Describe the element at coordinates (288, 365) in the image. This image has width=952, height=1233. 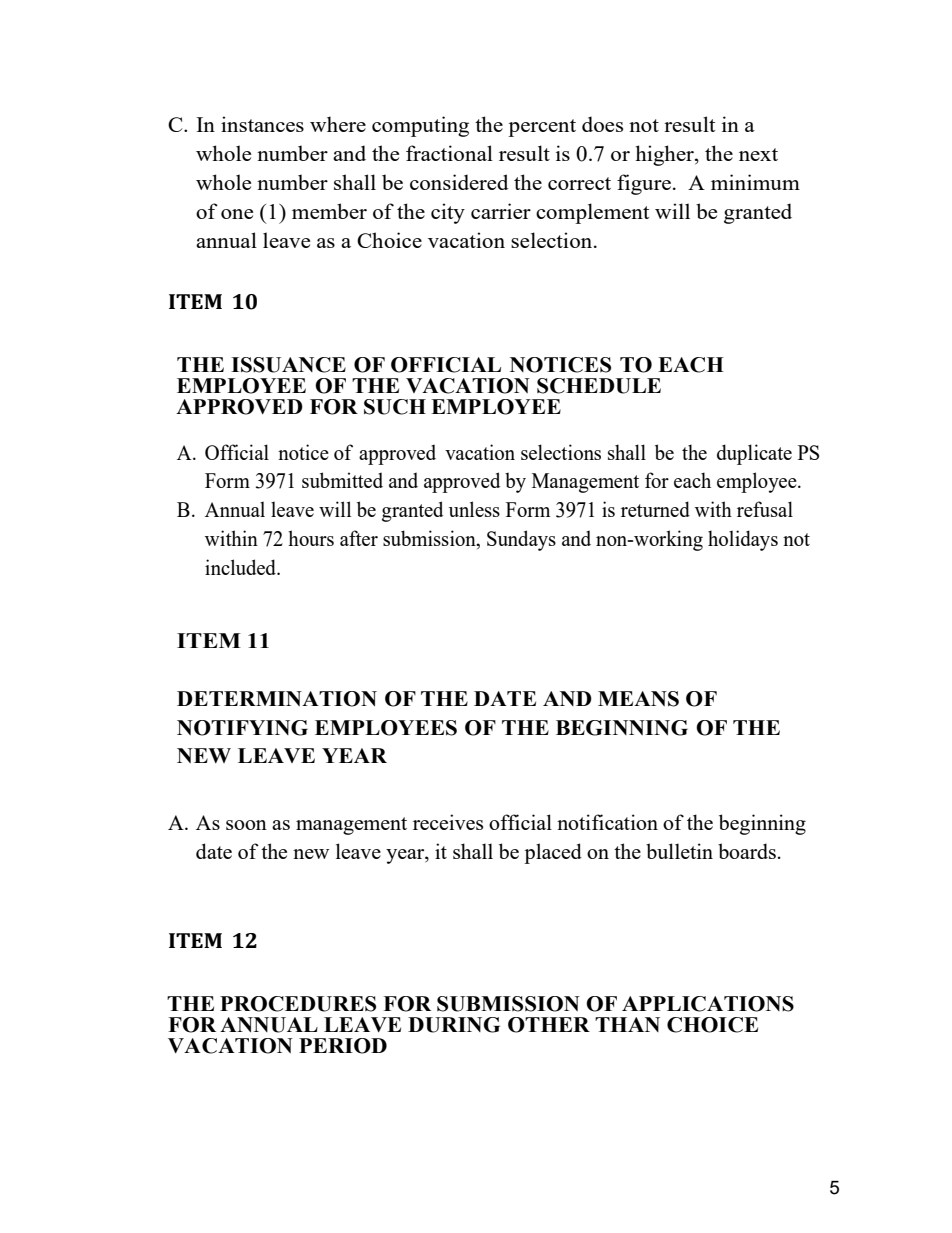
I see `ISSUANCE` at that location.
